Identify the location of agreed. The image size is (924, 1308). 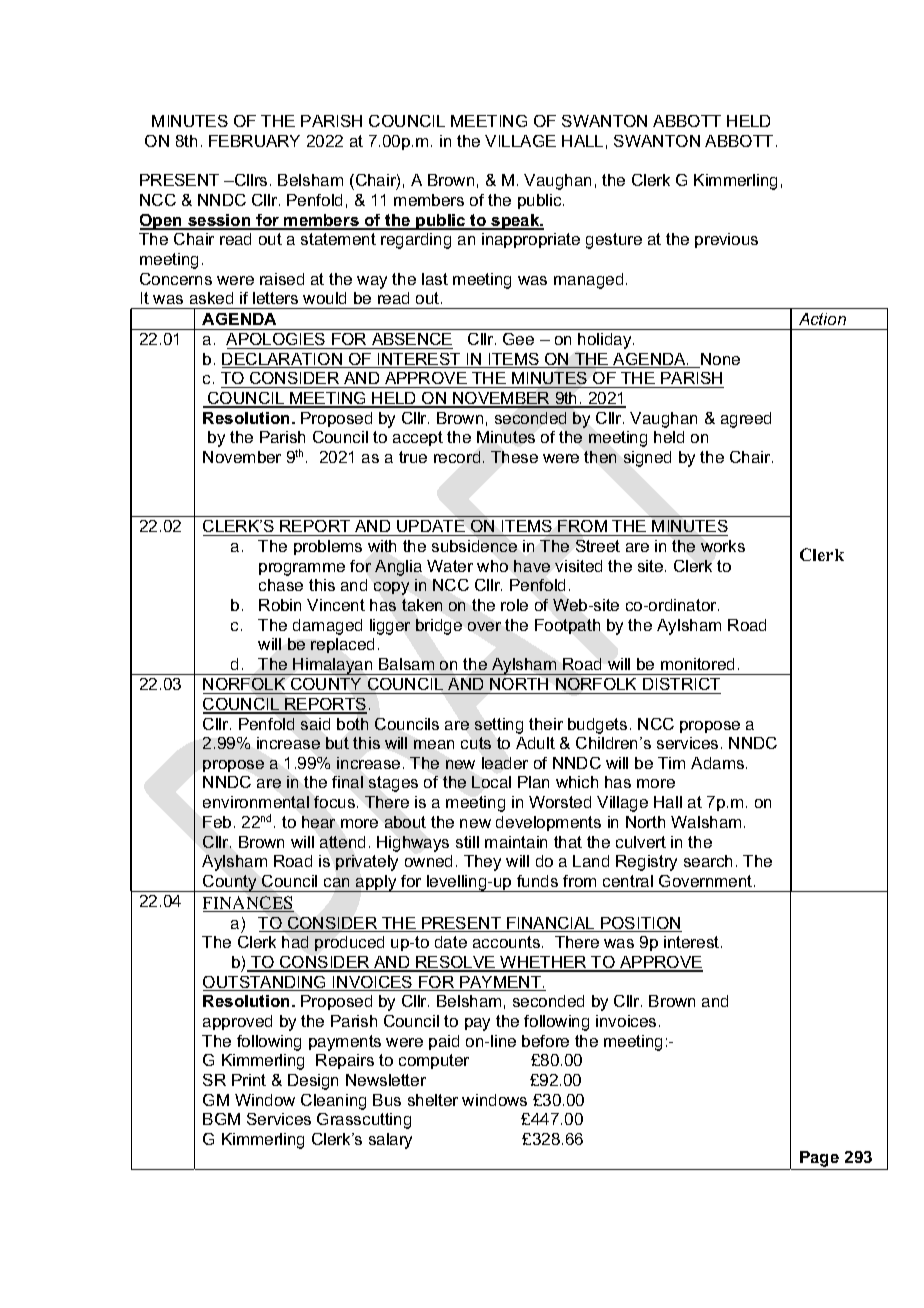
(746, 420).
